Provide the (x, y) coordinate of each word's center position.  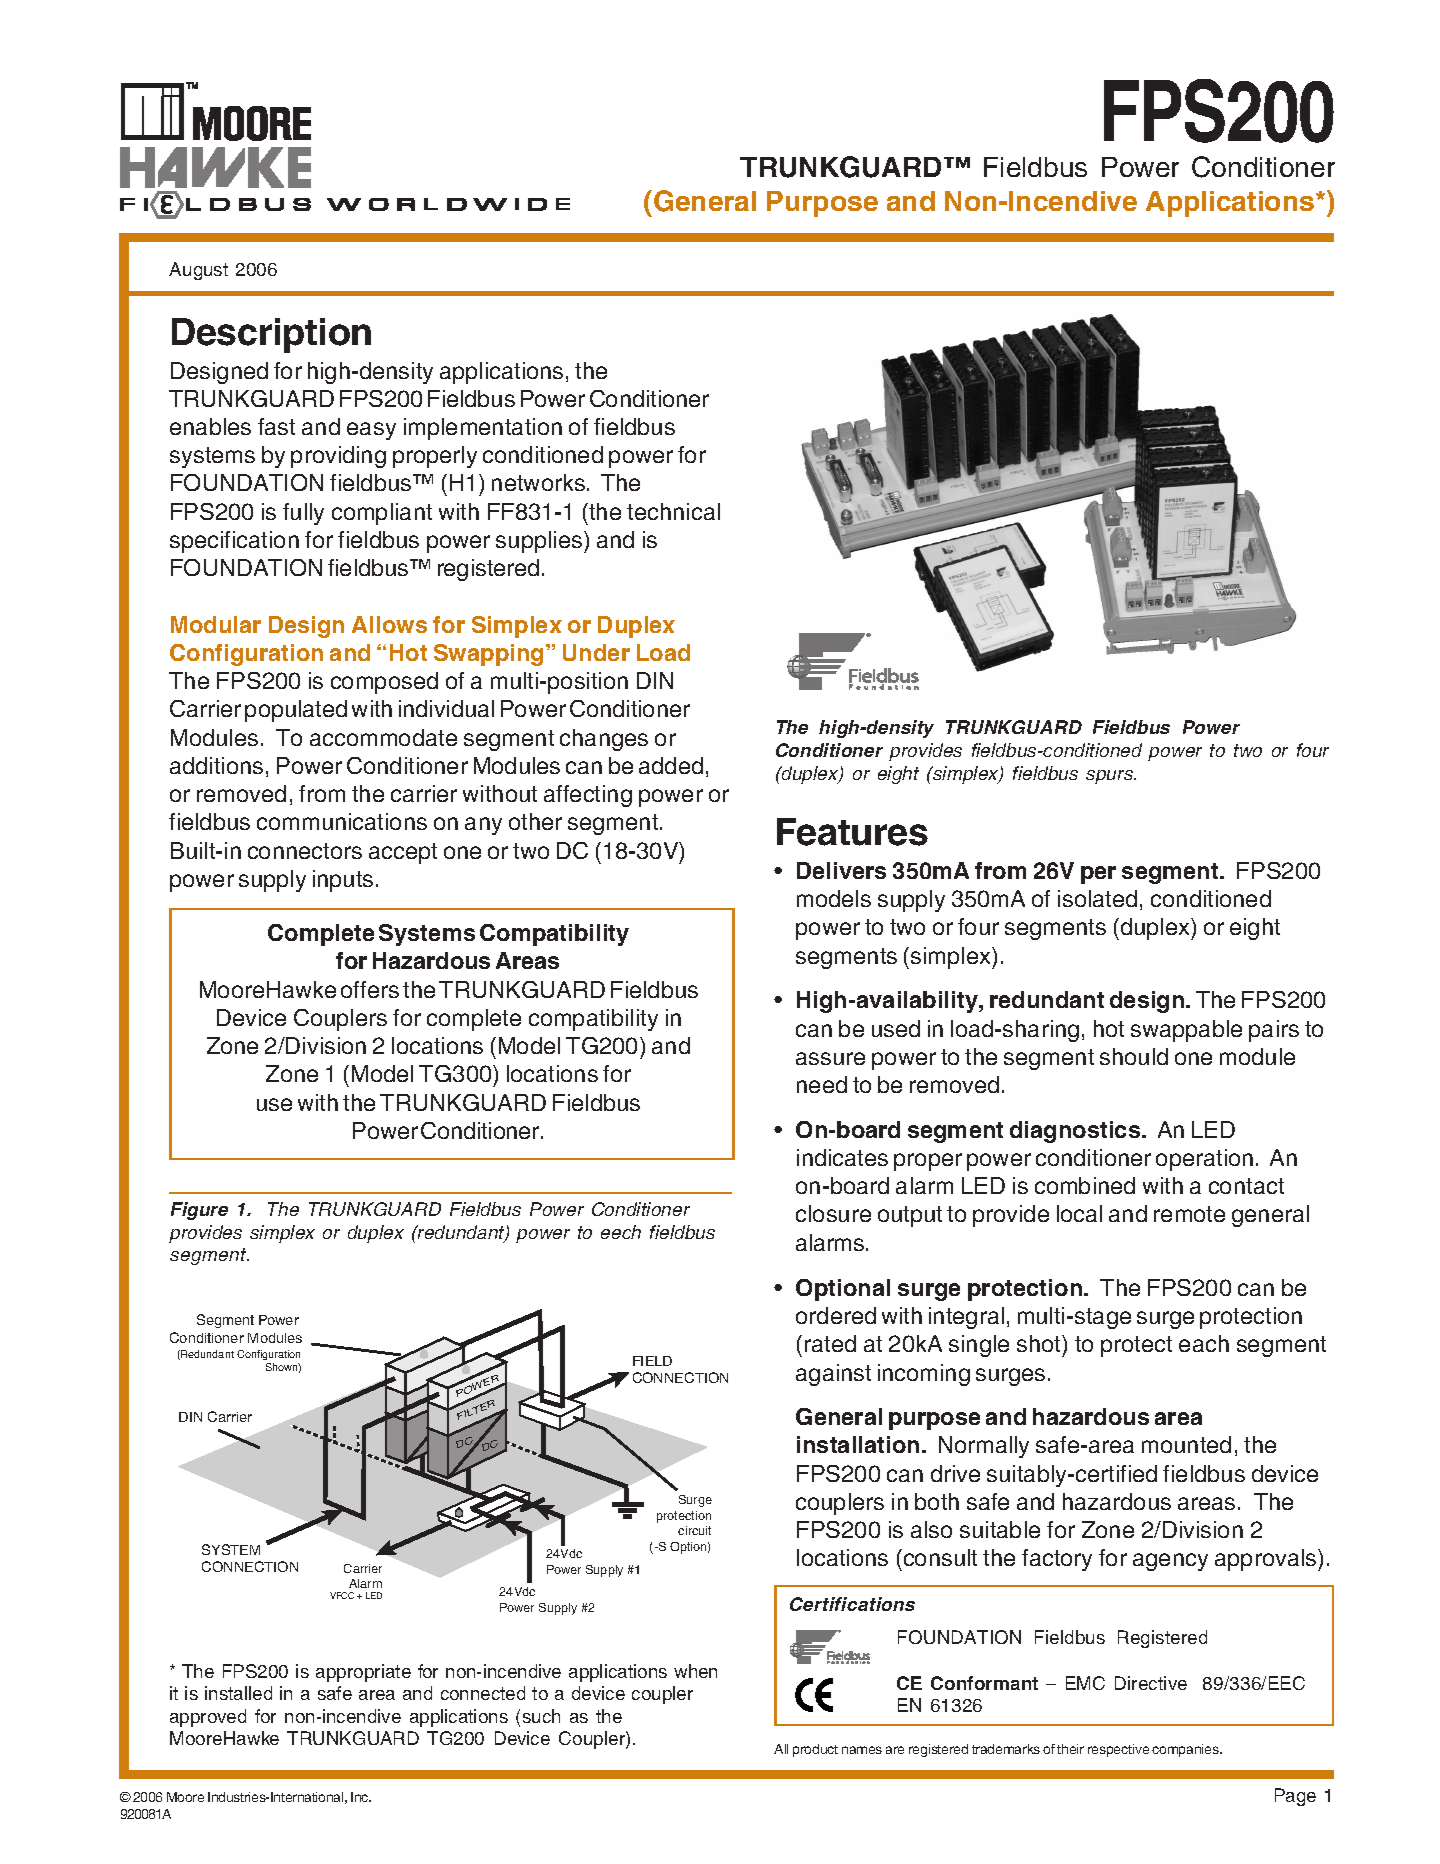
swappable (1186, 1031)
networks (538, 482)
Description (271, 335)
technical (673, 511)
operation (1204, 1160)
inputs (343, 881)
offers (370, 989)
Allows (389, 624)
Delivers (841, 870)
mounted (1186, 1444)
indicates (842, 1157)
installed (238, 1693)
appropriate (363, 1673)
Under (596, 652)
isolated (1097, 898)
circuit (694, 1530)
